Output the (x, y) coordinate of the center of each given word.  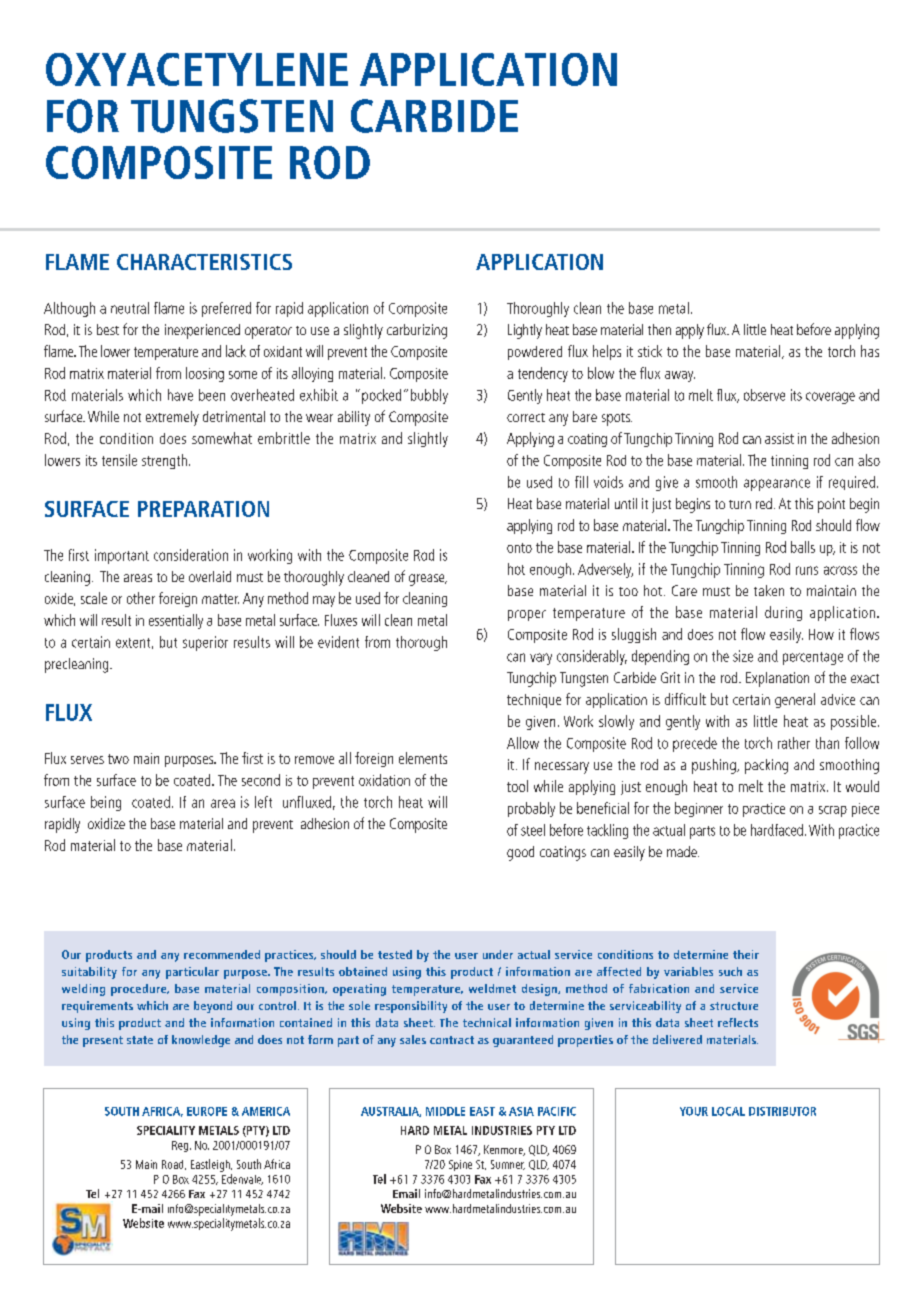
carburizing (417, 331)
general (795, 700)
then (659, 329)
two (118, 759)
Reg (180, 1146)
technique (534, 701)
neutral (130, 308)
